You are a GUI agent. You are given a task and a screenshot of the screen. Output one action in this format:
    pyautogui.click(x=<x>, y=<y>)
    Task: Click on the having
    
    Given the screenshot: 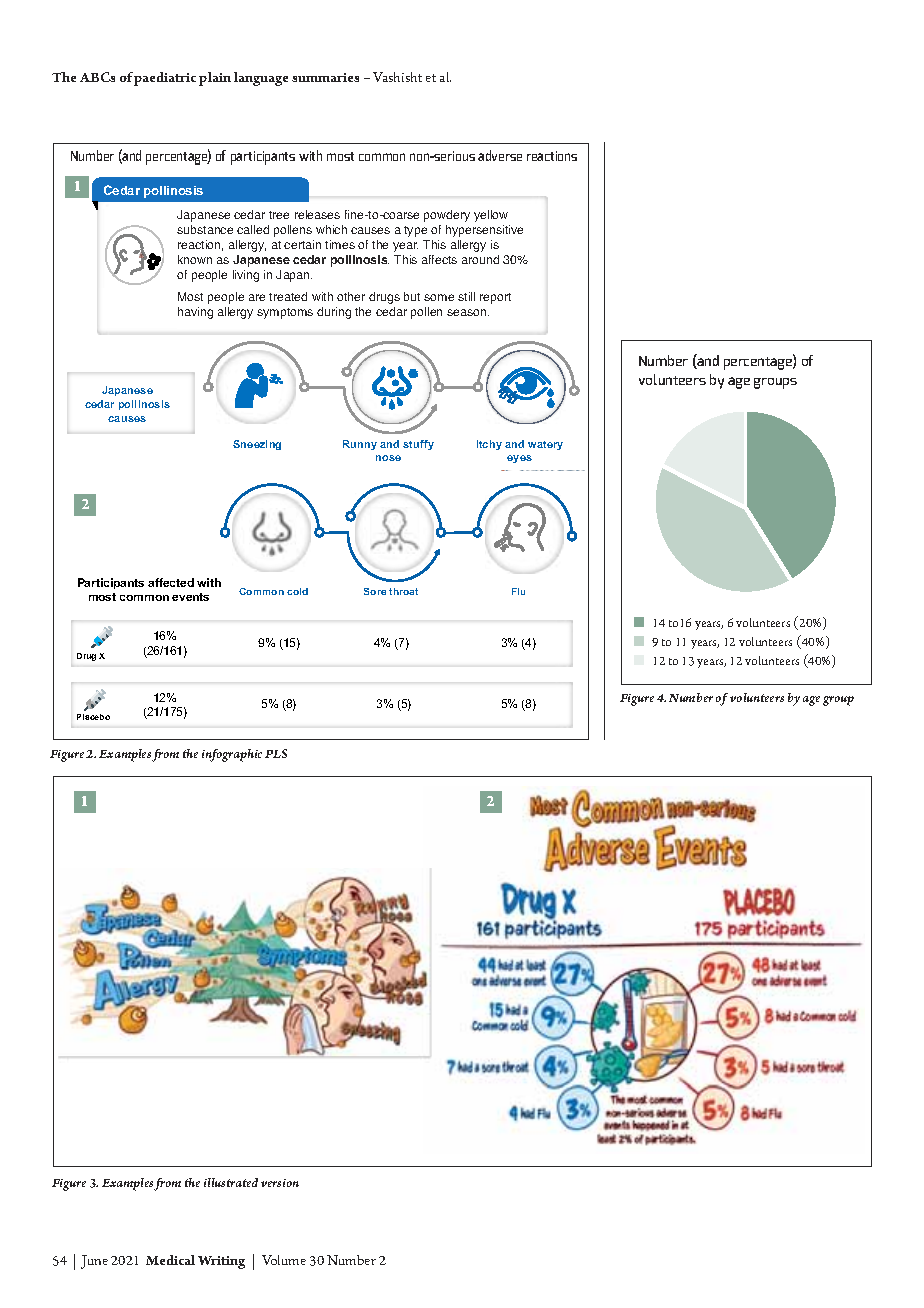 What is the action you would take?
    pyautogui.click(x=195, y=313)
